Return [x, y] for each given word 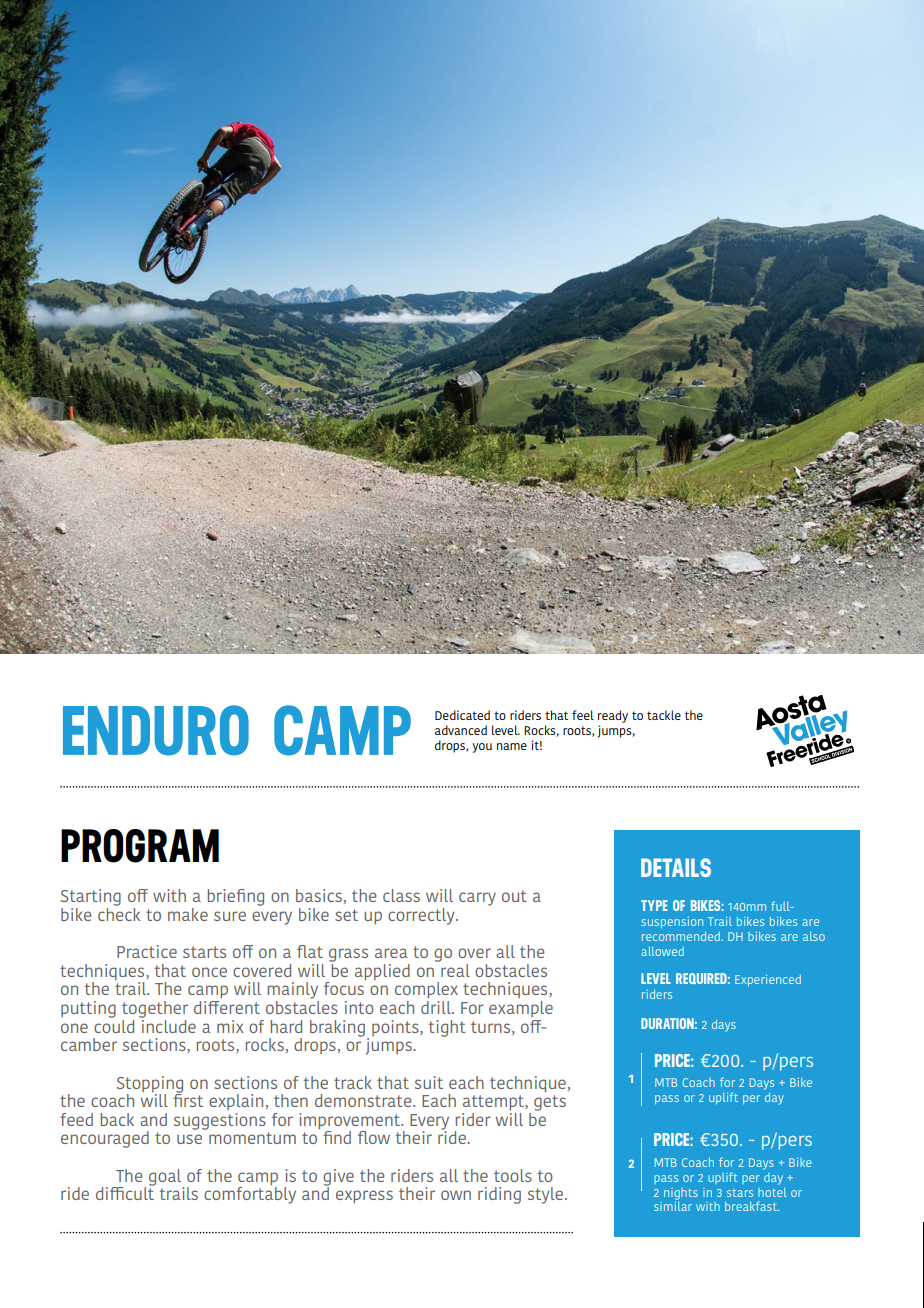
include [168, 1025]
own [456, 1195]
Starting [91, 897]
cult [140, 1192]
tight [447, 1028]
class [401, 895]
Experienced [768, 980]
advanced [461, 730]
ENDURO [156, 730]
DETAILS [676, 867]
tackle [664, 715]
